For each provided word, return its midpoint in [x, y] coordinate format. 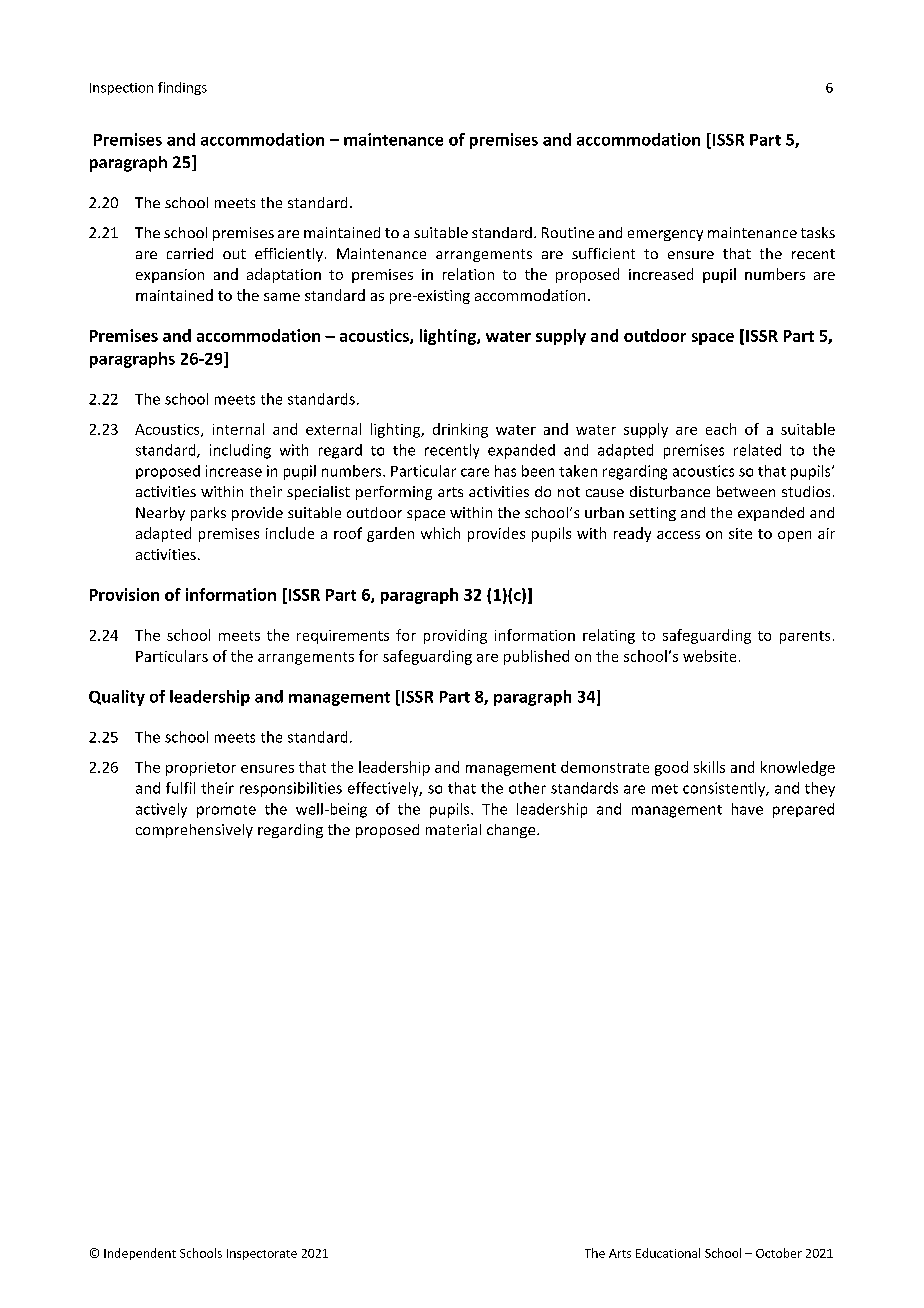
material [453, 829]
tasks [818, 232]
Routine [568, 232]
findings [182, 88]
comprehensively [194, 831]
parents [805, 637]
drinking [460, 430]
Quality [117, 698]
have [747, 809]
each [721, 429]
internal [238, 429]
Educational [668, 1253]
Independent [140, 1254]
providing [455, 636]
